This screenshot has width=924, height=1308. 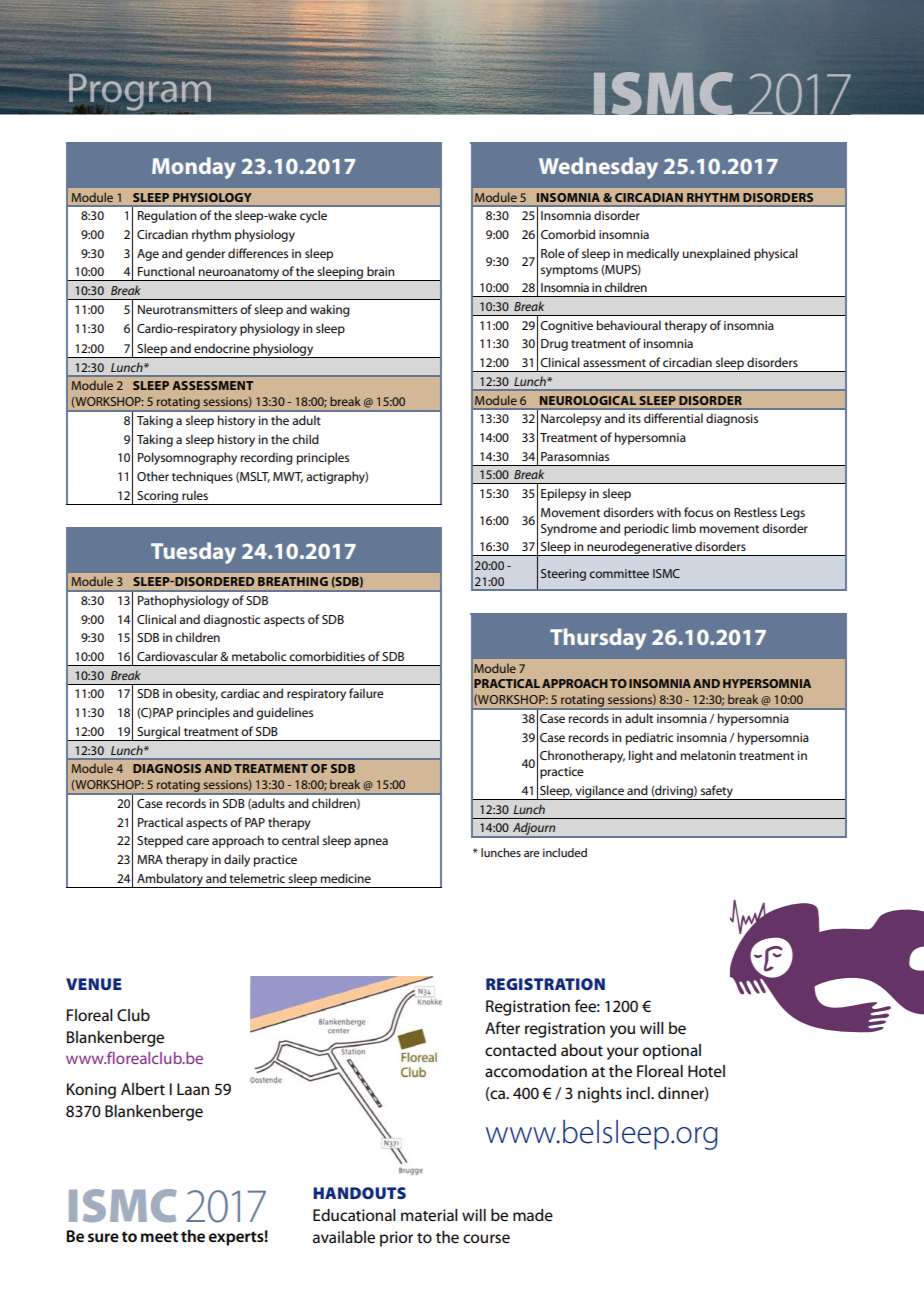 What do you see at coordinates (380, 271) in the screenshot?
I see `brain` at bounding box center [380, 271].
